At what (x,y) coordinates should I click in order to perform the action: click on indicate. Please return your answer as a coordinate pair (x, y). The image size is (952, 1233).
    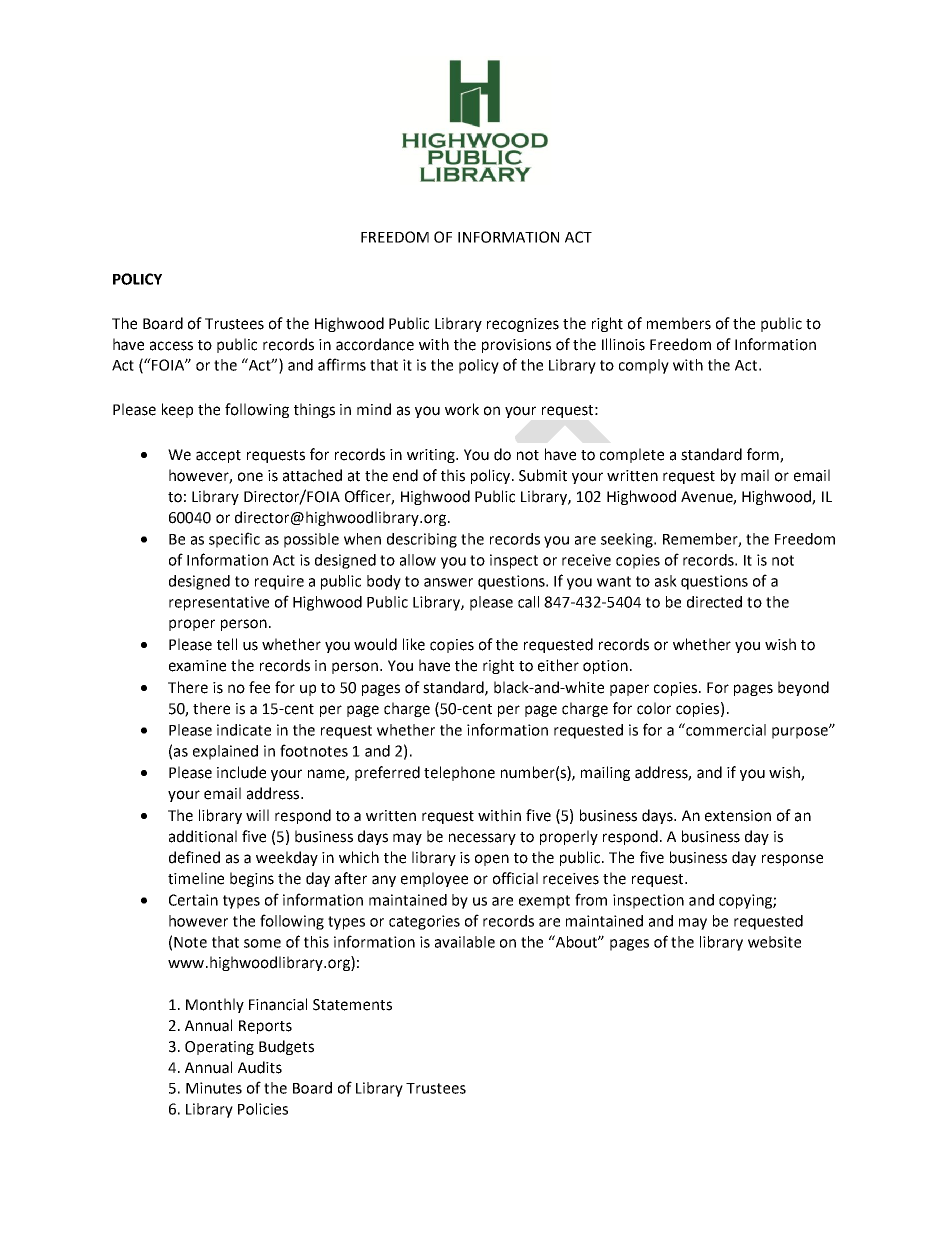
    Looking at the image, I should click on (244, 730).
